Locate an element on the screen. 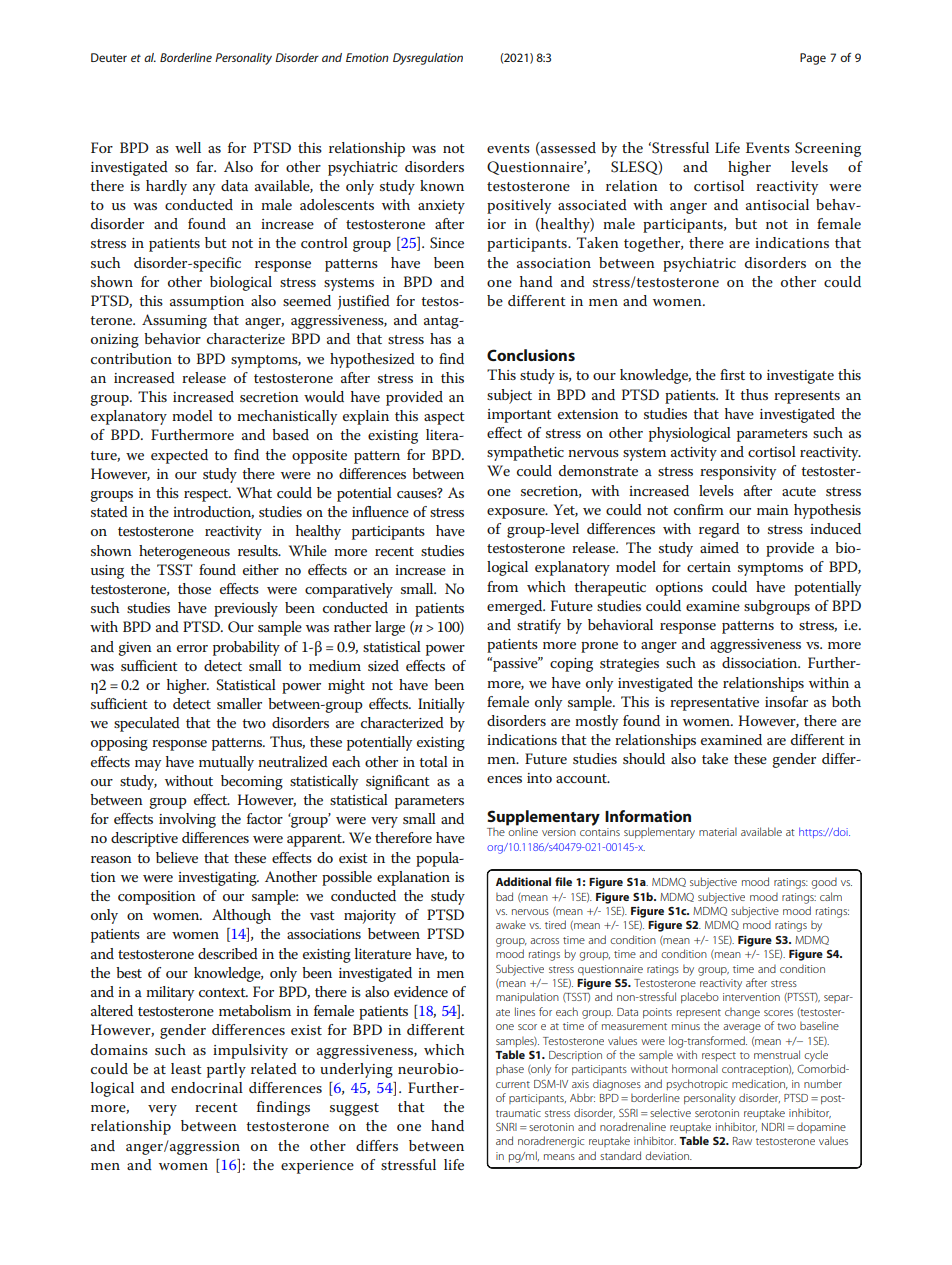 Image resolution: width=952 pixels, height=1265 pixels. well is located at coordinates (188, 147).
